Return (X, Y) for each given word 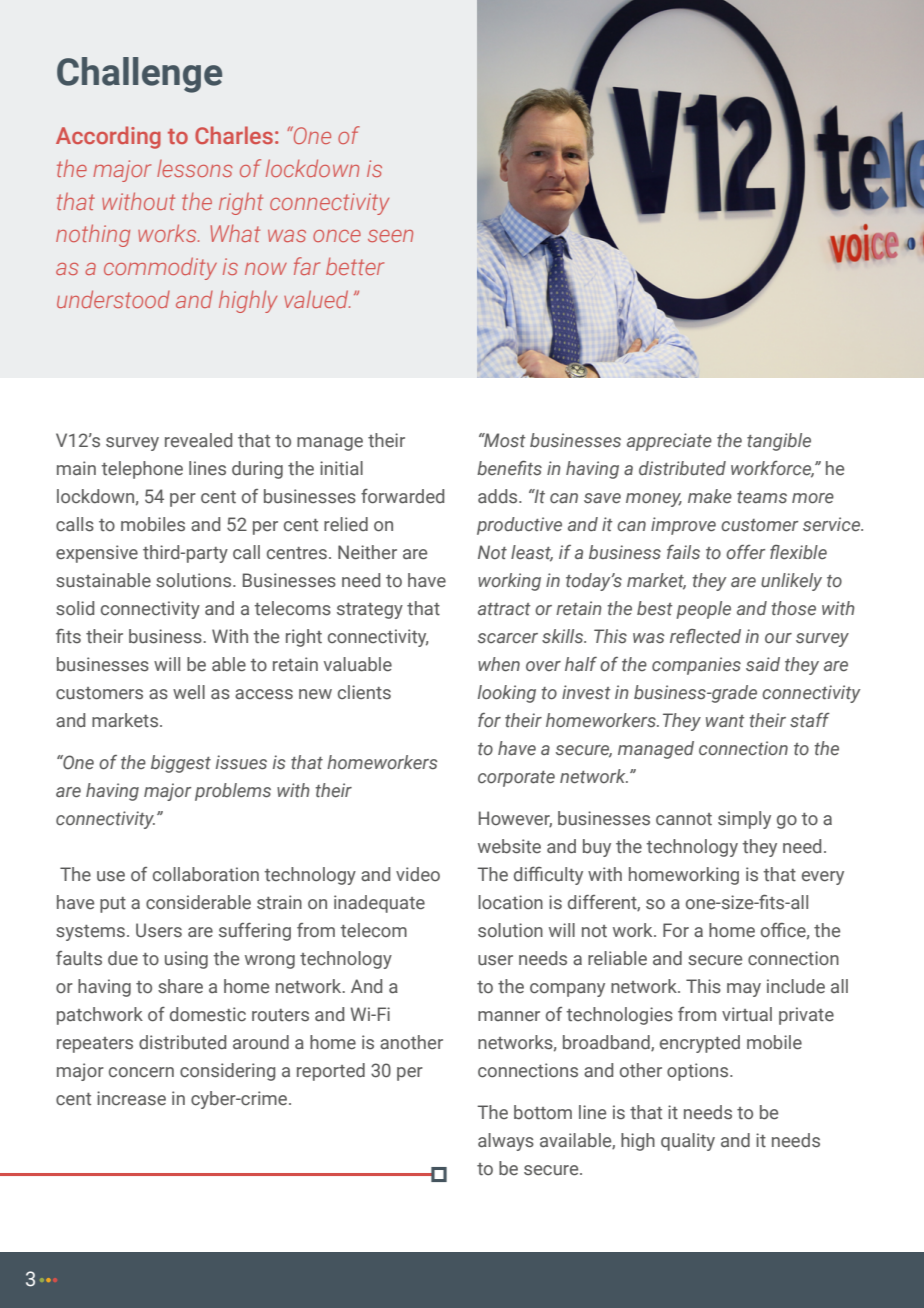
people (703, 610)
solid (75, 608)
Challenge (139, 75)
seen (390, 236)
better (355, 266)
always (506, 1142)
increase (131, 1098)
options (699, 1072)
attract (504, 609)
